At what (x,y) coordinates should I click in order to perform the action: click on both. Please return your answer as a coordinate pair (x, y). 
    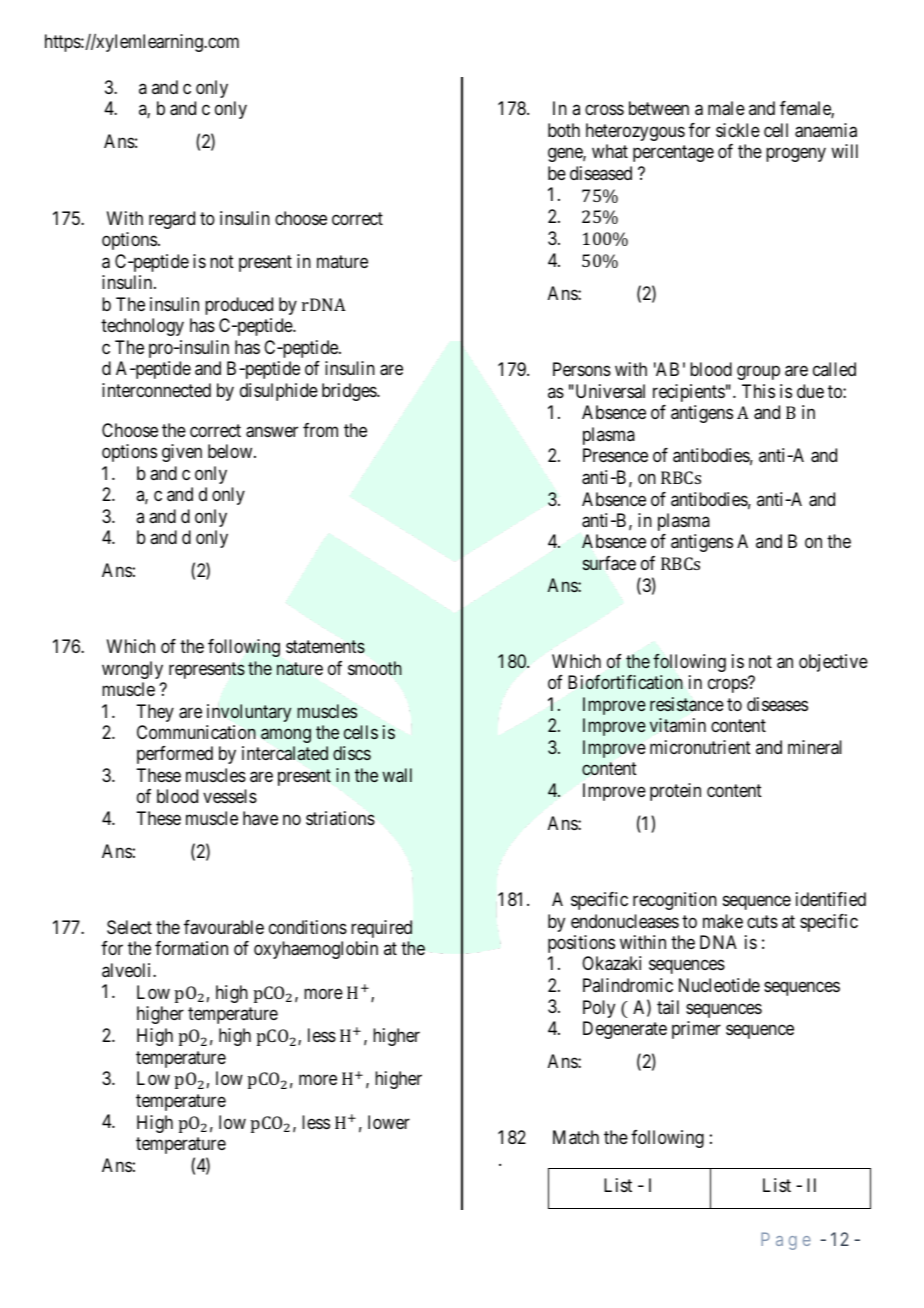
    Looking at the image, I should click on (564, 130).
